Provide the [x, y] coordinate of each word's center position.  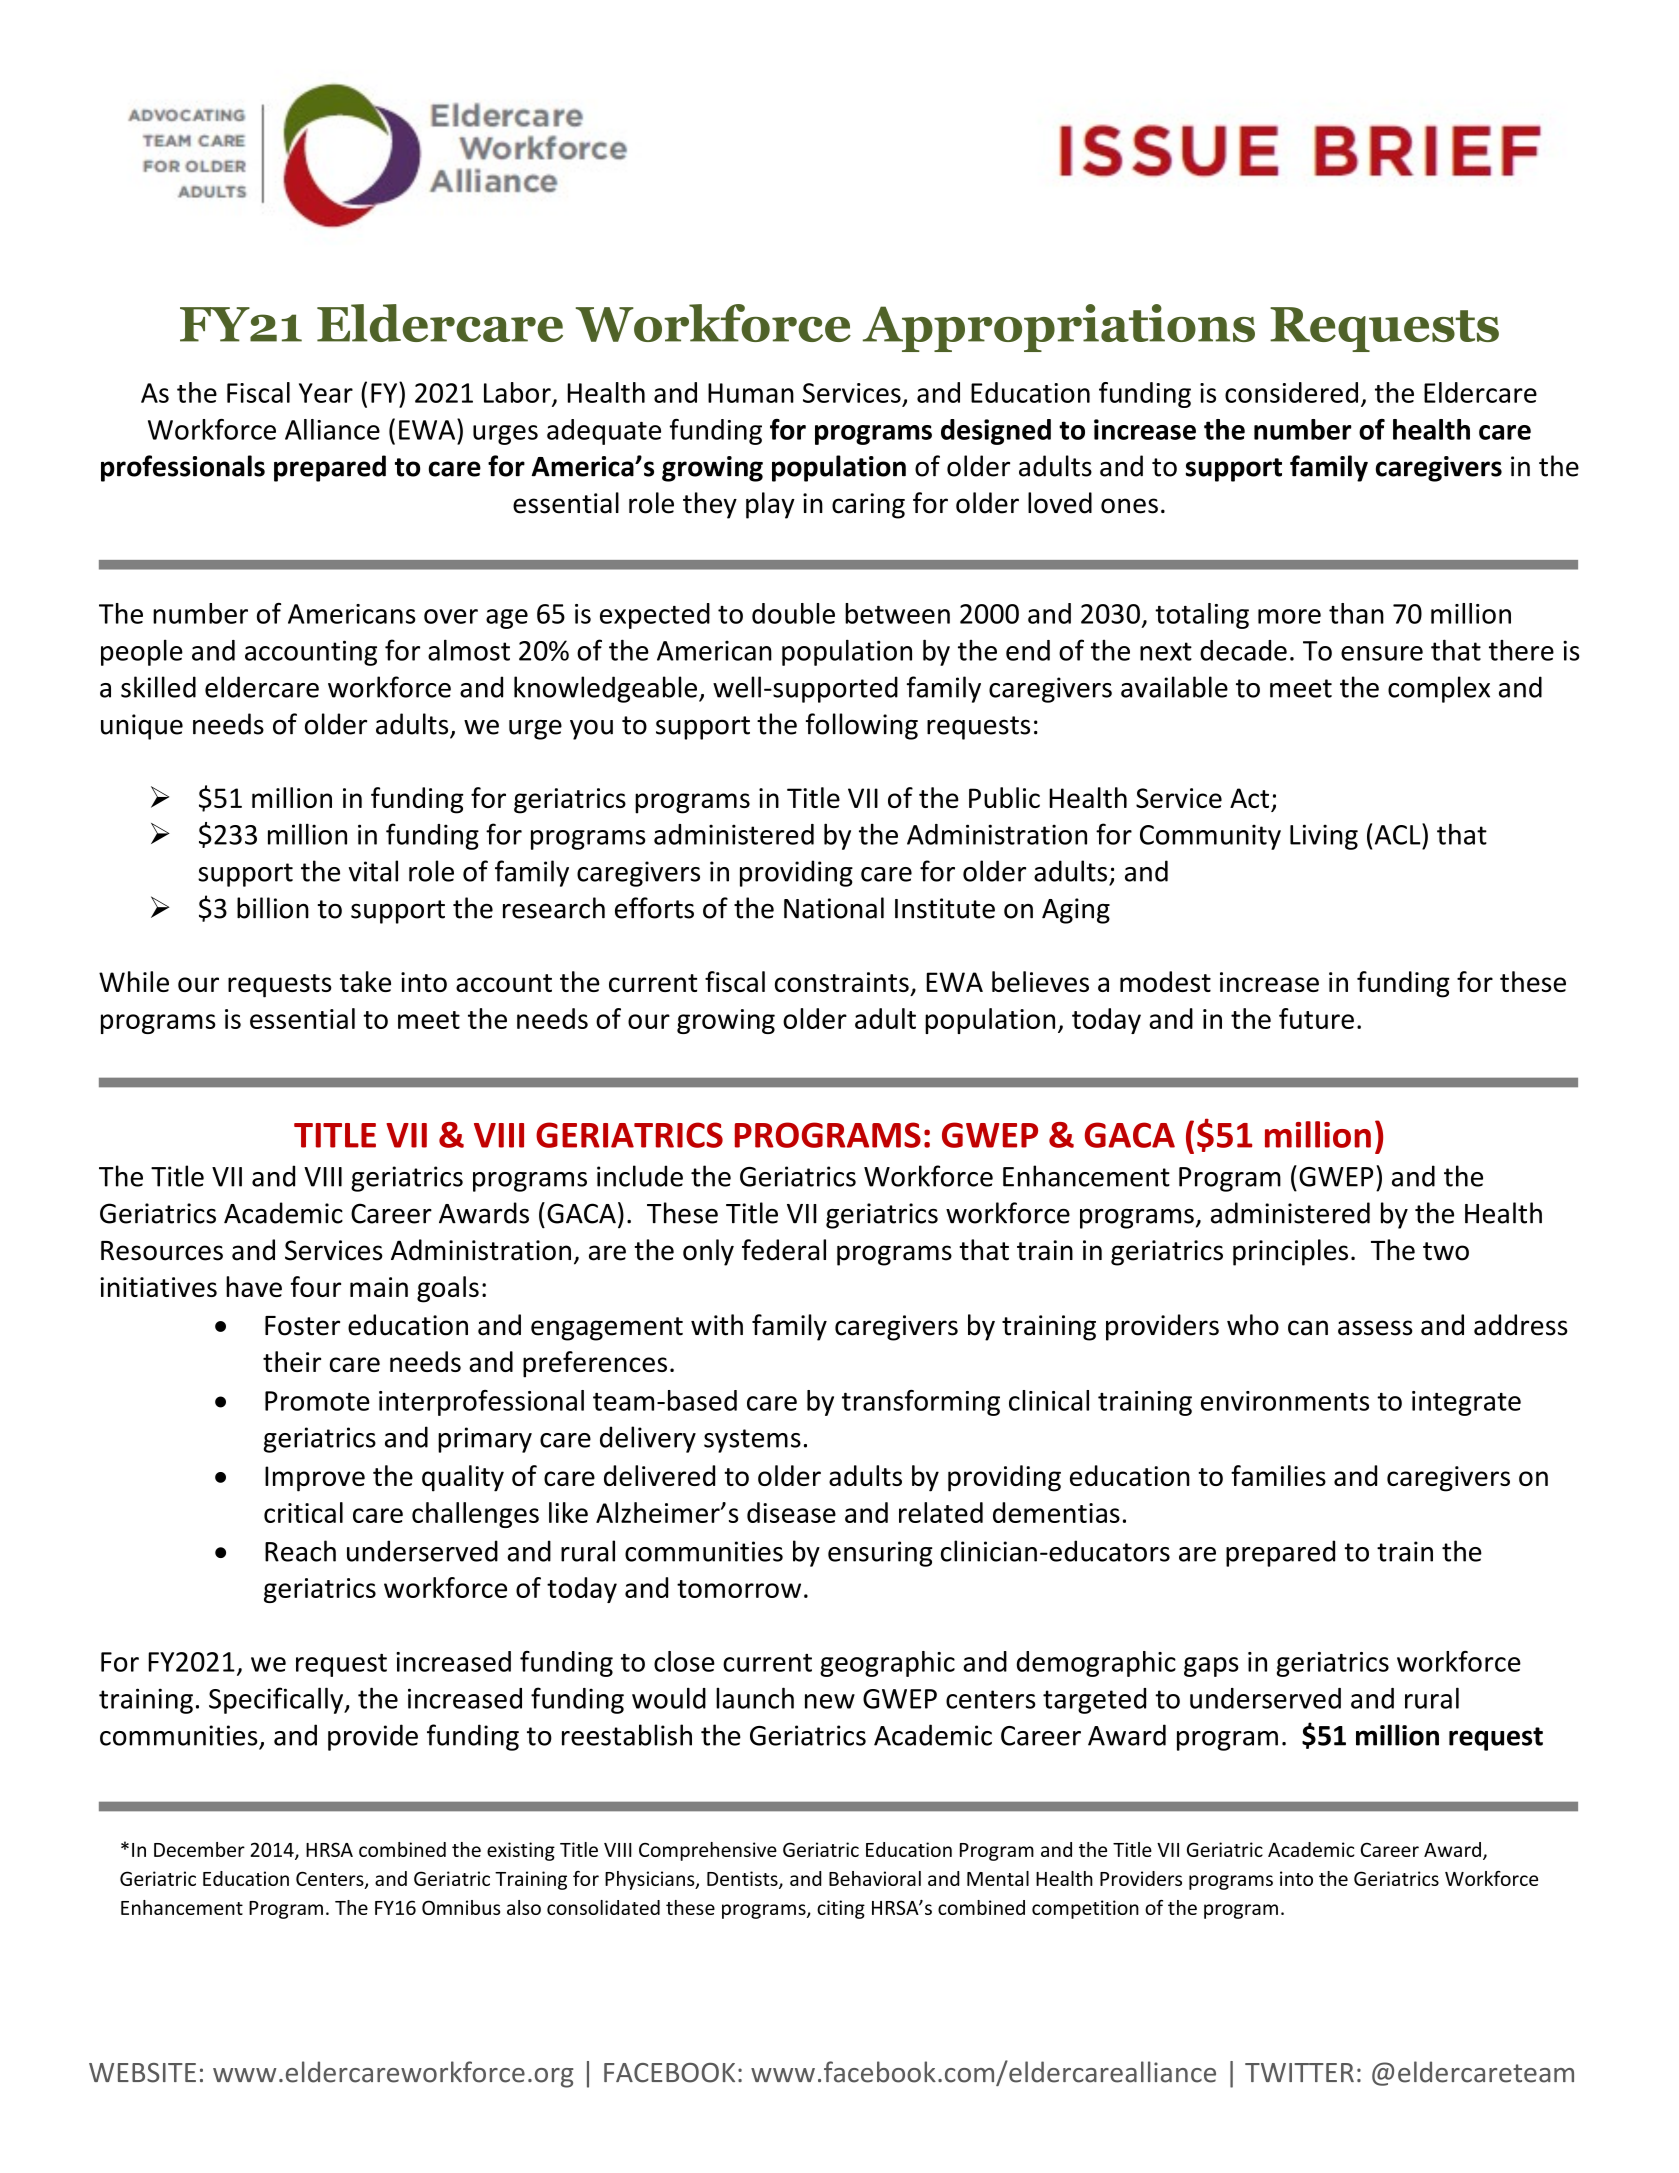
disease [791, 1512]
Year [326, 393]
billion [273, 908]
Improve [315, 1479]
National [834, 908]
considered [1291, 392]
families [1278, 1475]
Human [751, 393]
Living [1324, 837]
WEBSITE [142, 2073]
